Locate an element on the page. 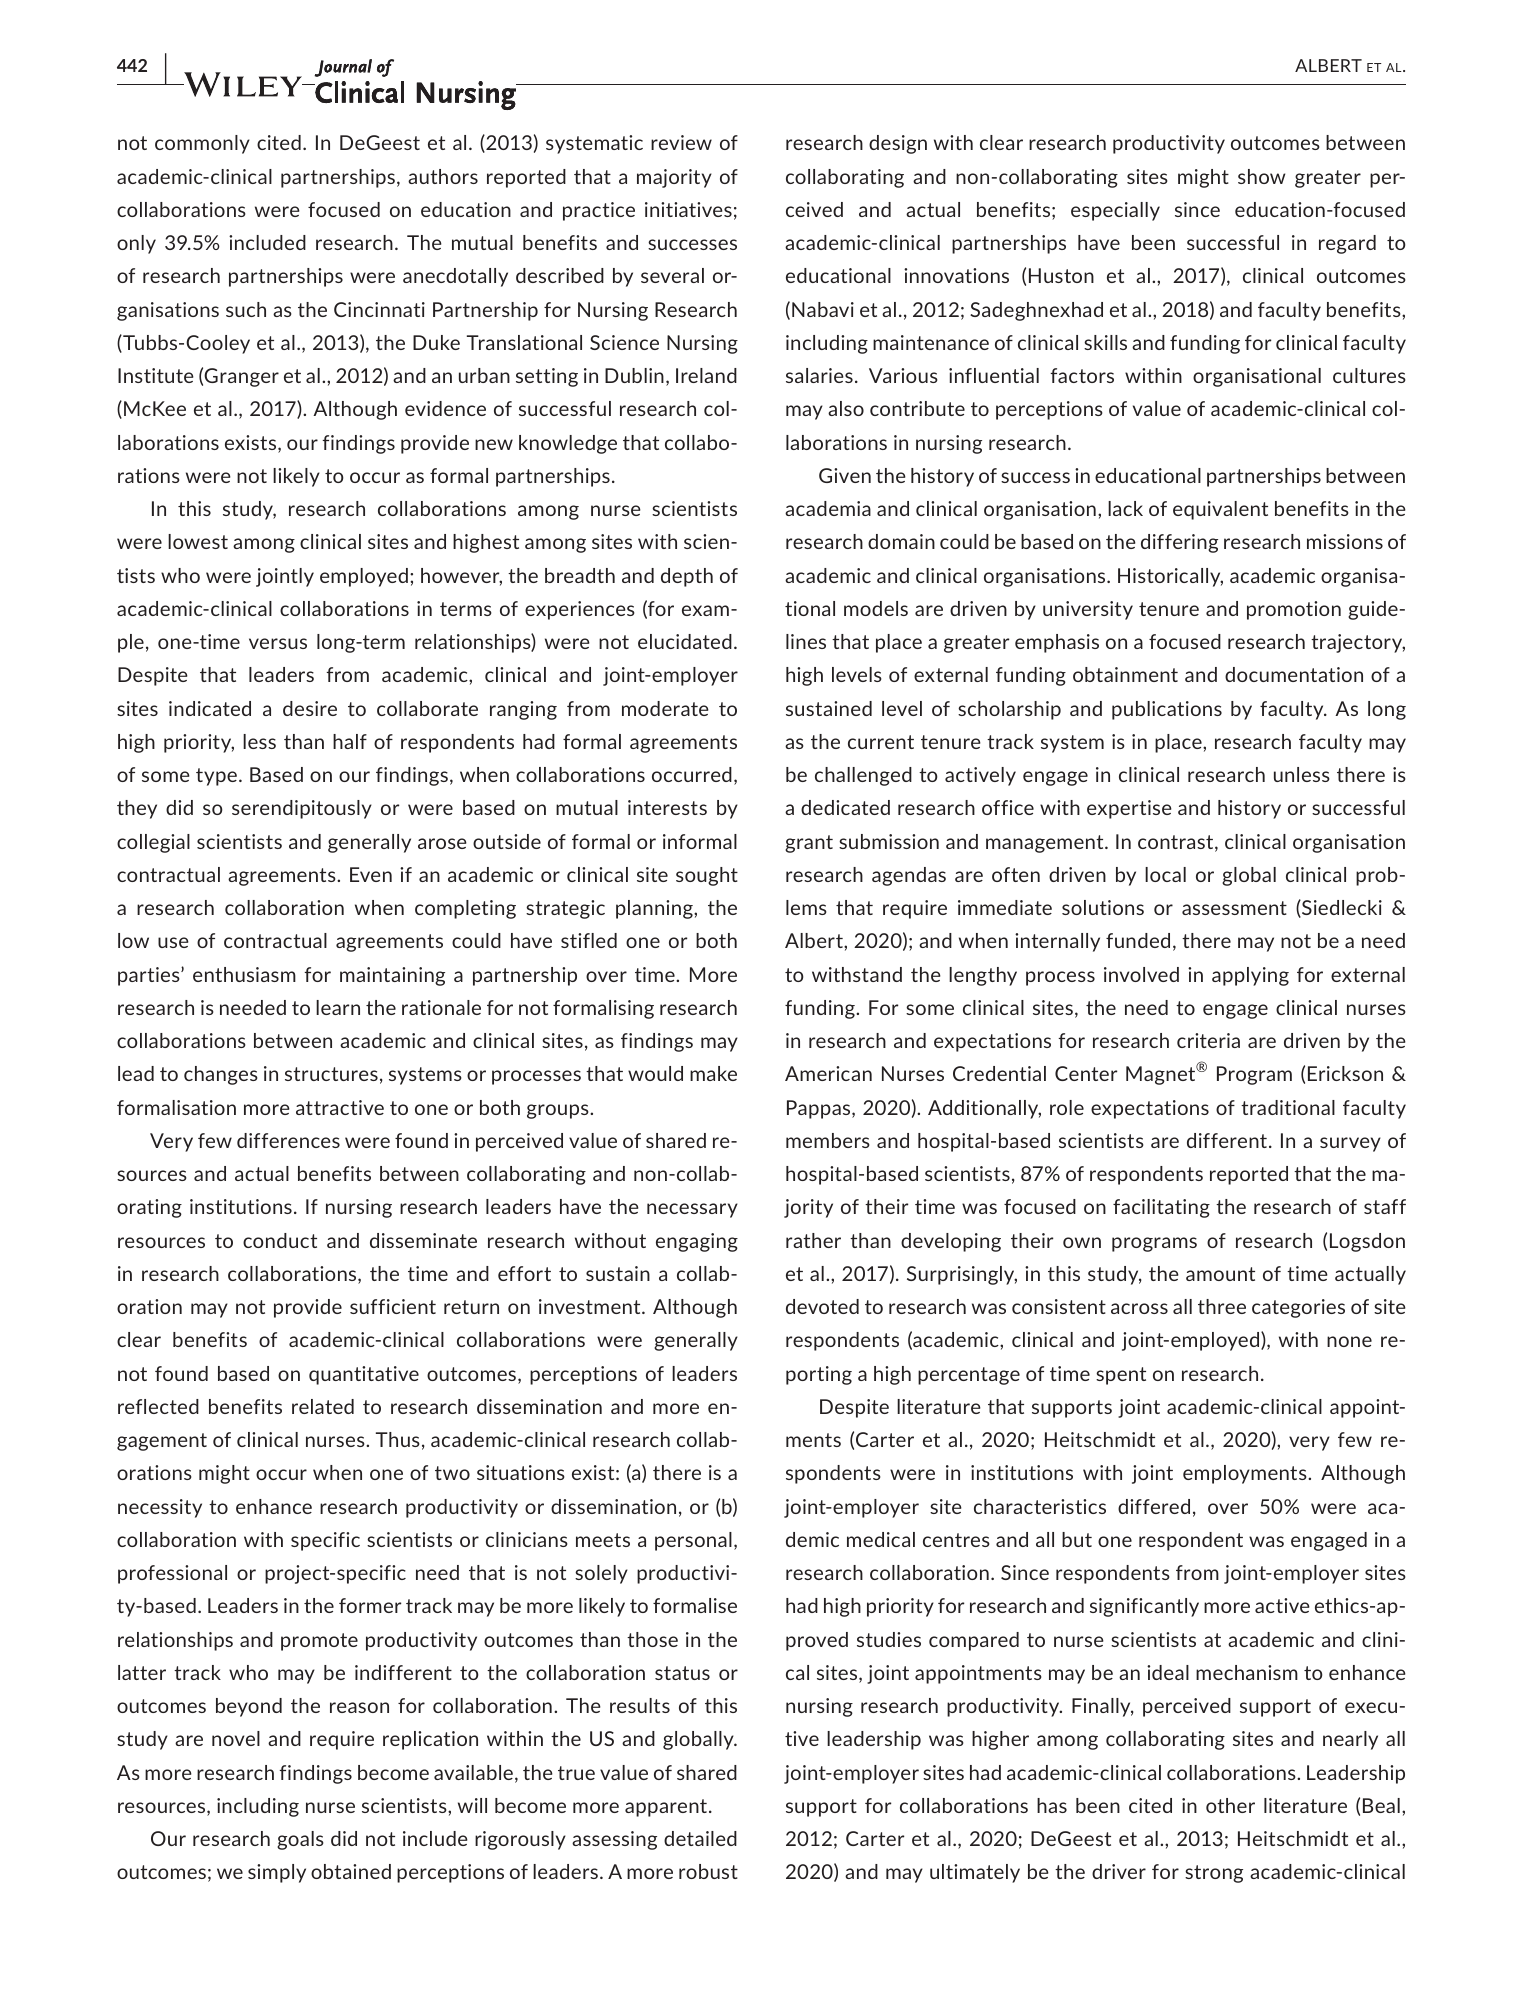 This page has width=1523, height=2001. promotion is located at coordinates (1294, 610).
